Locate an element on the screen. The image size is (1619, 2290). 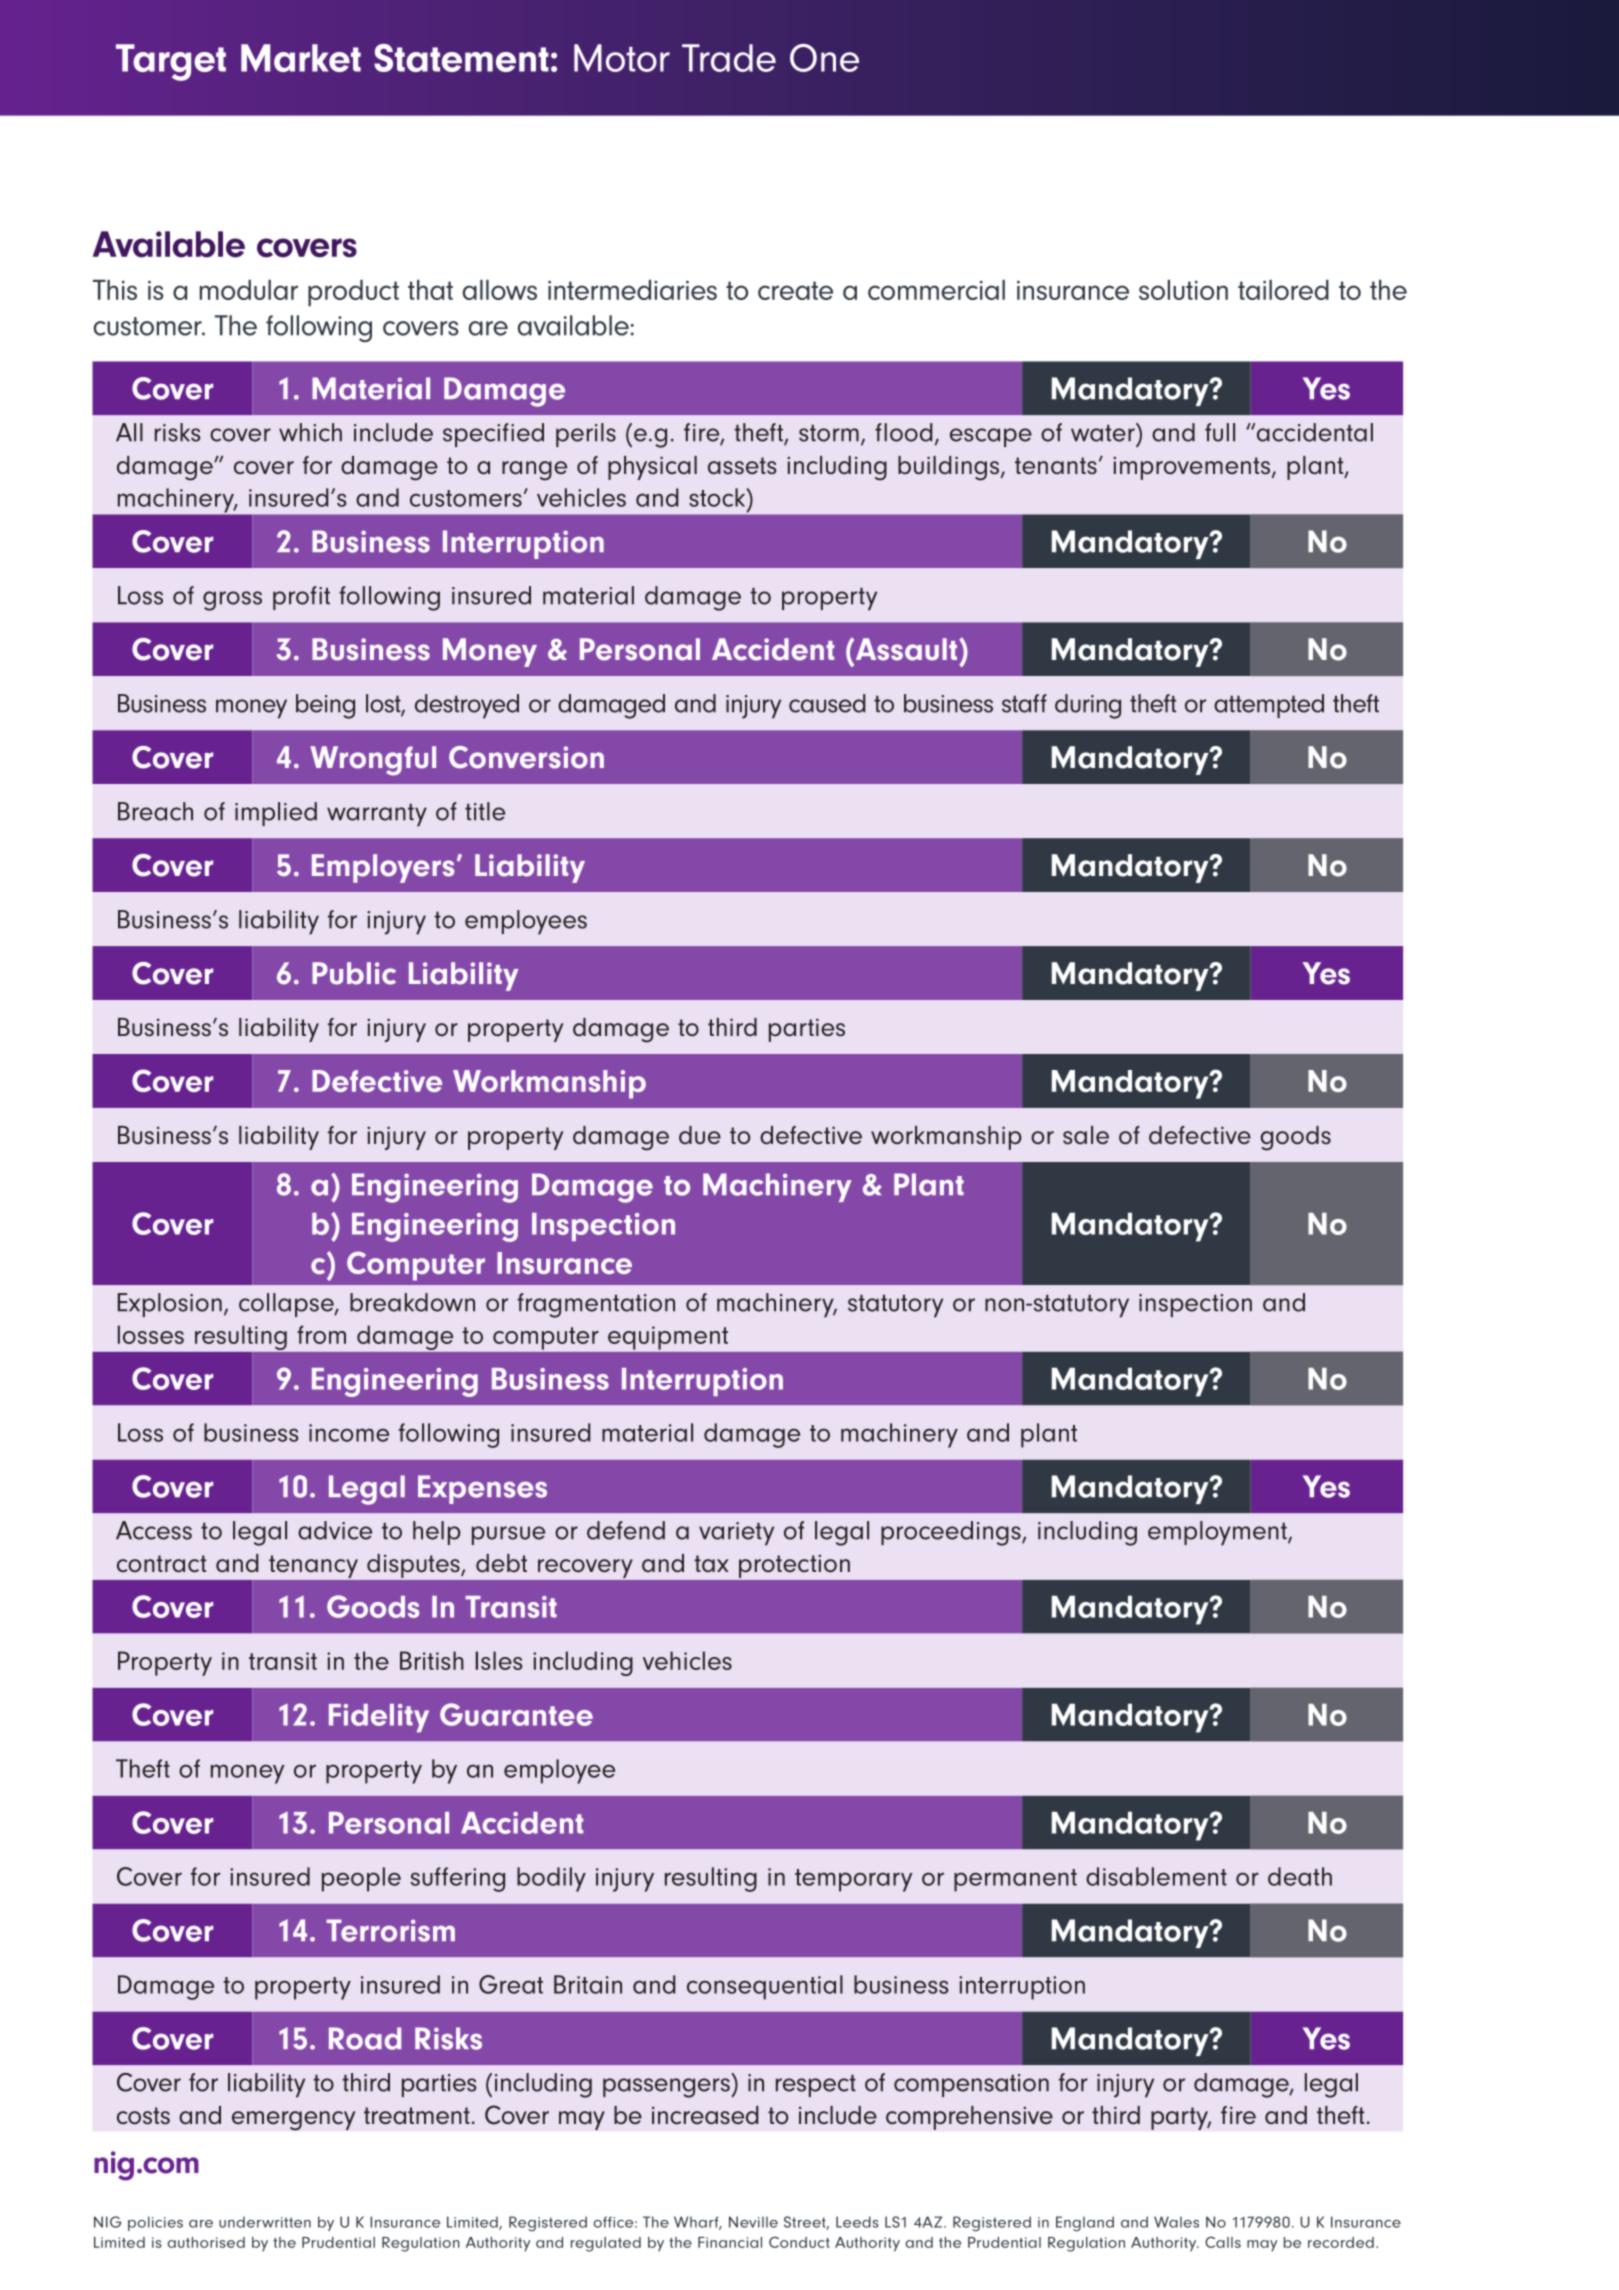
Neville is located at coordinates (753, 2222).
